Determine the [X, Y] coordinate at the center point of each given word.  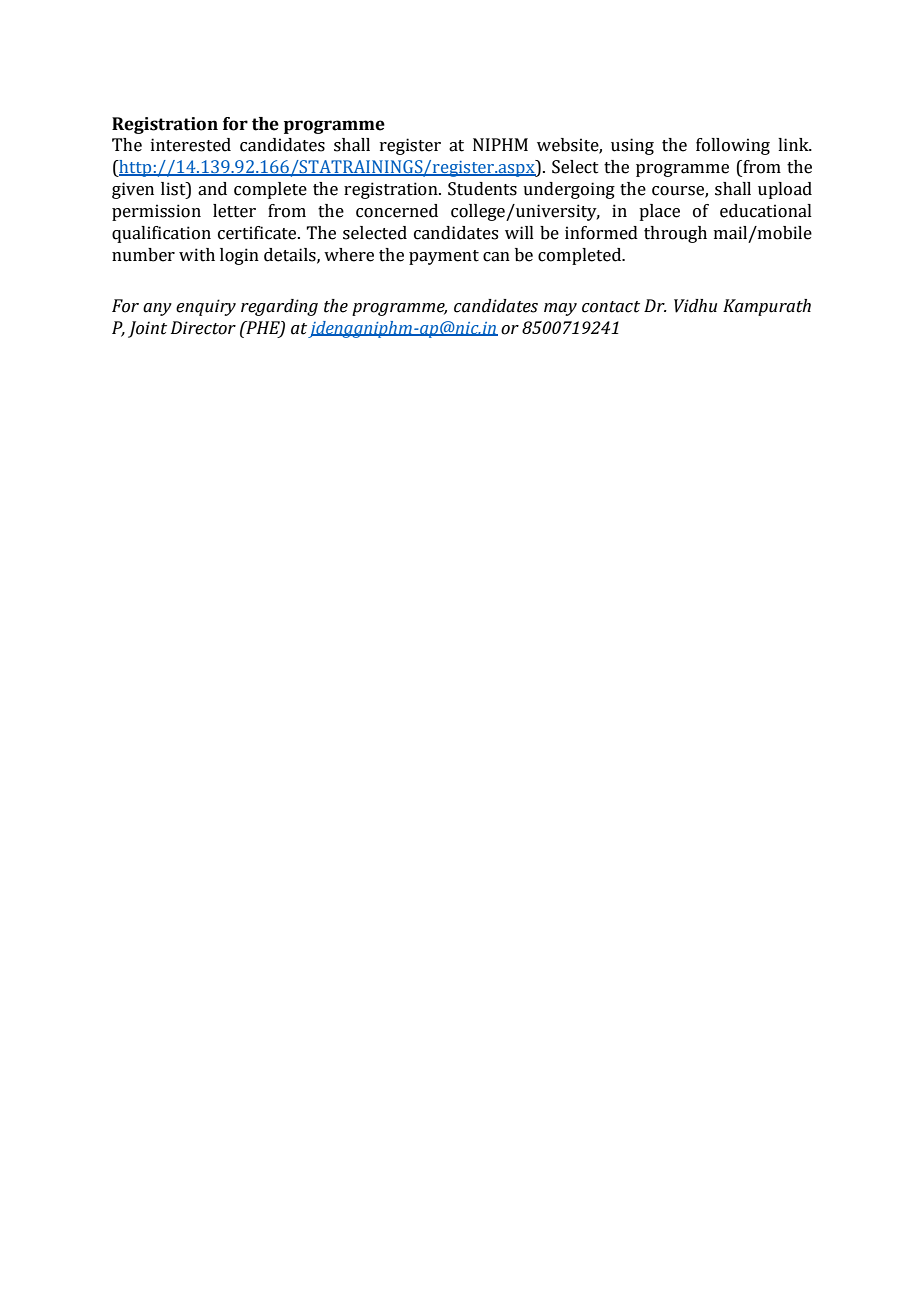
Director [203, 328]
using [632, 146]
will [519, 232]
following [733, 146]
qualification [161, 234]
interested [191, 145]
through [675, 234]
